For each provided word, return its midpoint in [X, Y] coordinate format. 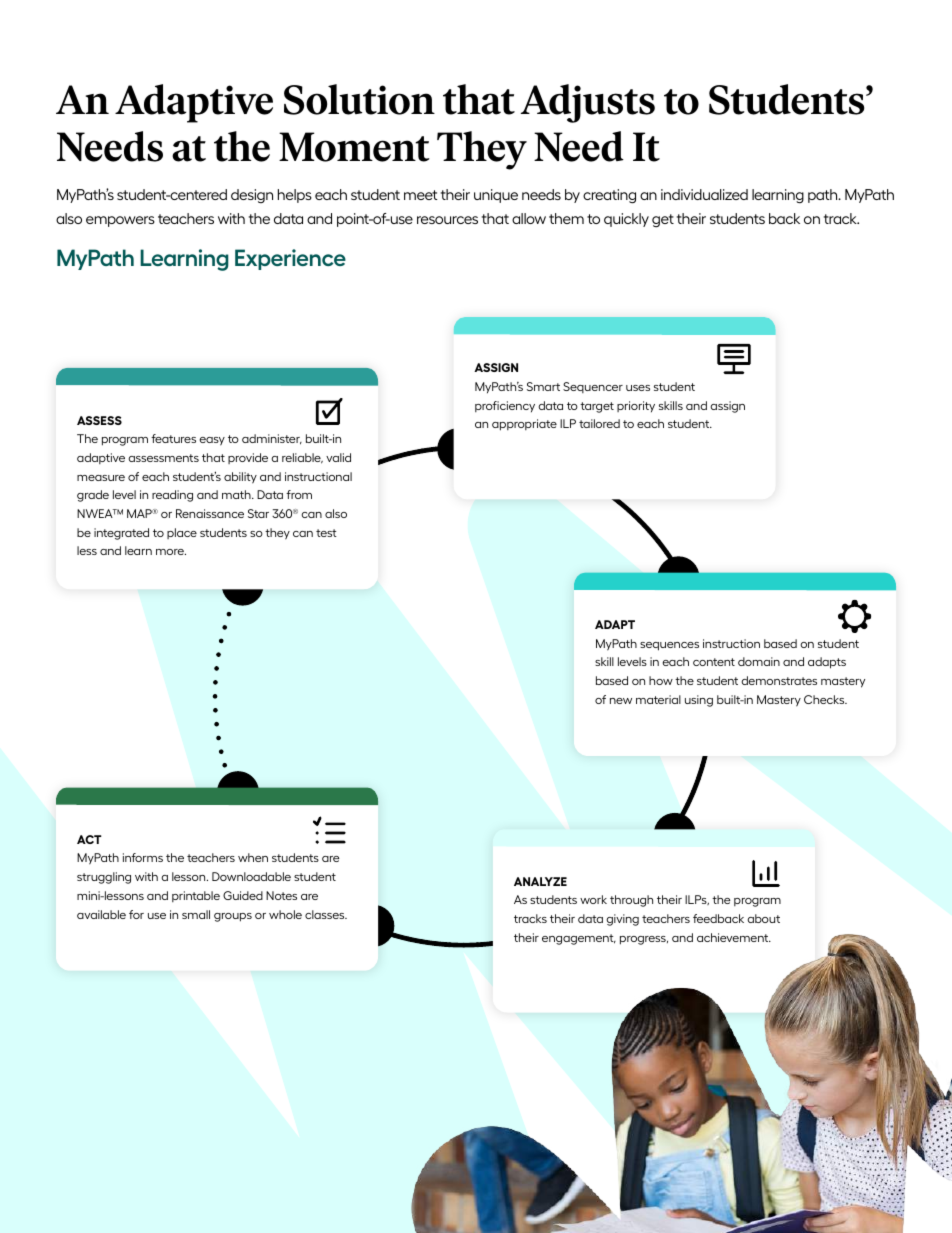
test [326, 533]
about [764, 918]
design [252, 196]
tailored [599, 423]
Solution [359, 99]
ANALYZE [540, 881]
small [196, 914]
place [182, 533]
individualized [704, 194]
